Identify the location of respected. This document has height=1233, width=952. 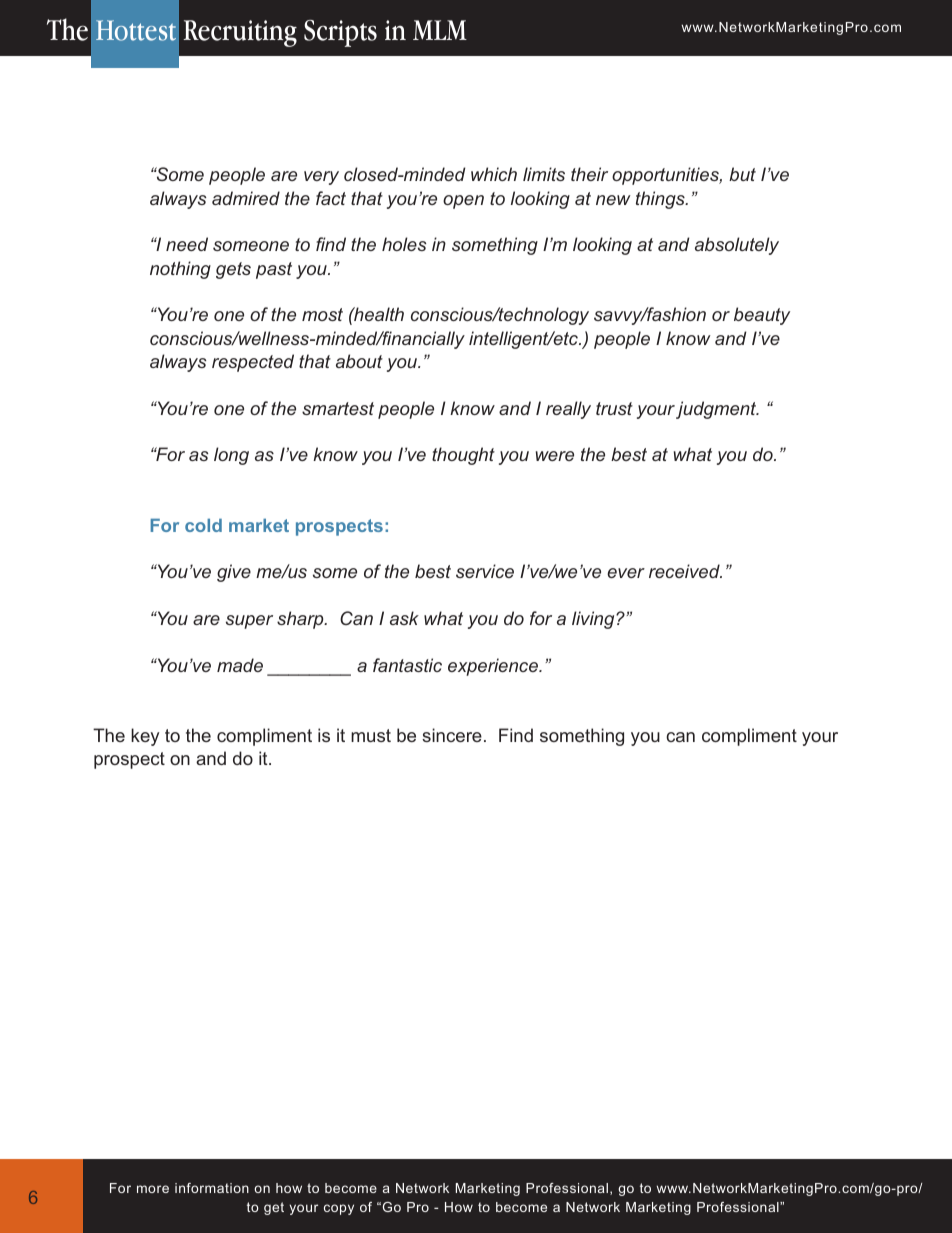
(253, 363).
